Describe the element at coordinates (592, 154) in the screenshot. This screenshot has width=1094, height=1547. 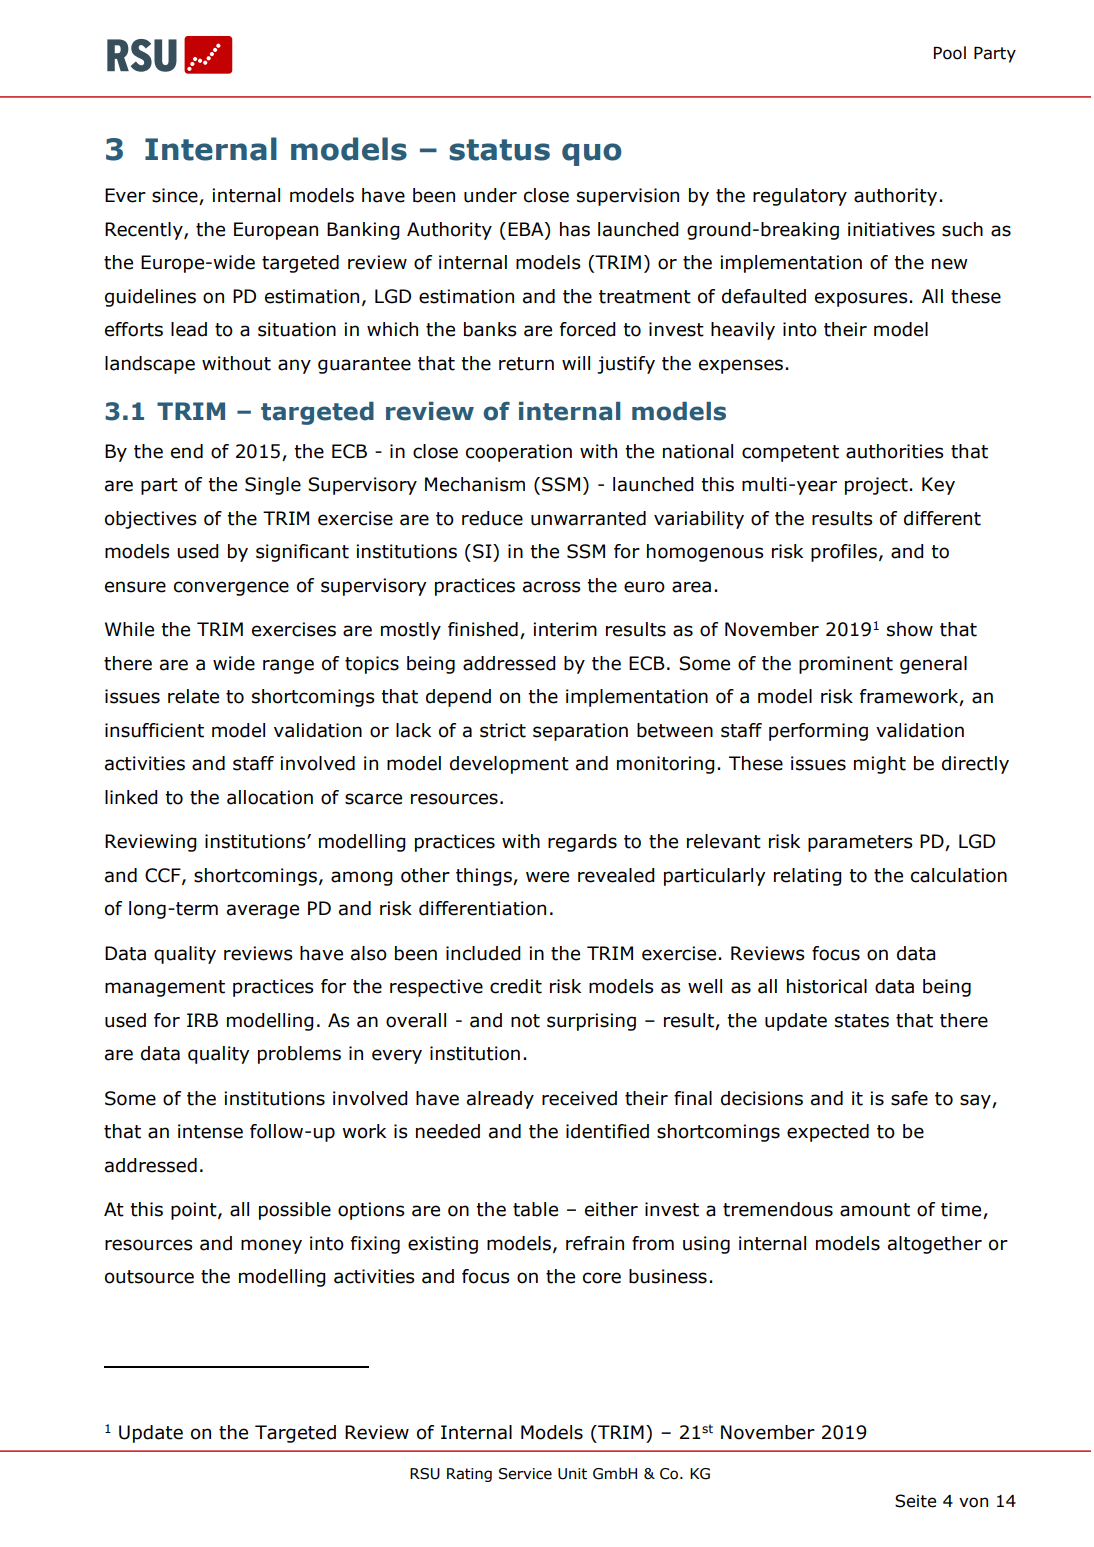
I see `quo` at that location.
